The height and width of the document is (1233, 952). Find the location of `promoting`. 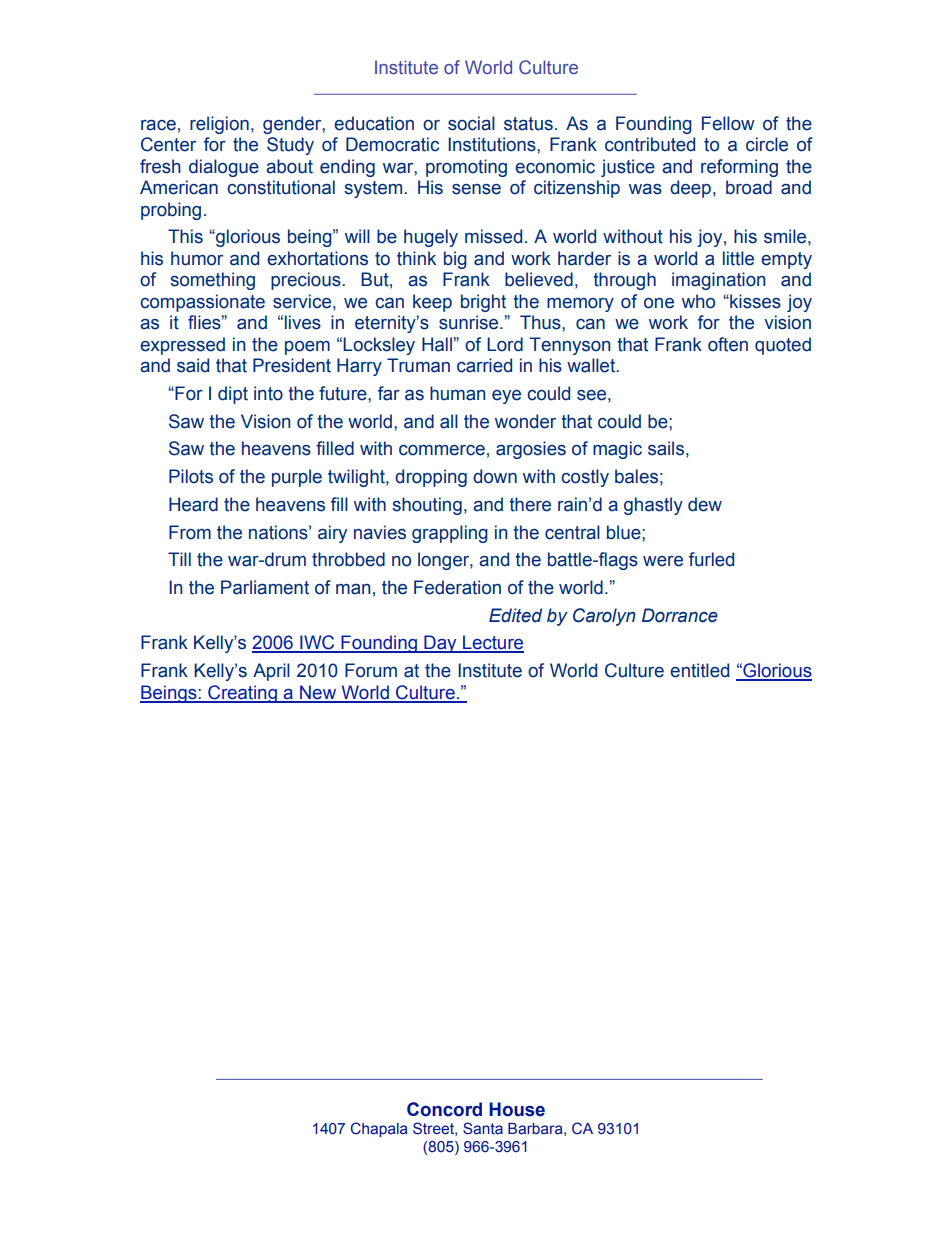

promoting is located at coordinates (466, 168).
